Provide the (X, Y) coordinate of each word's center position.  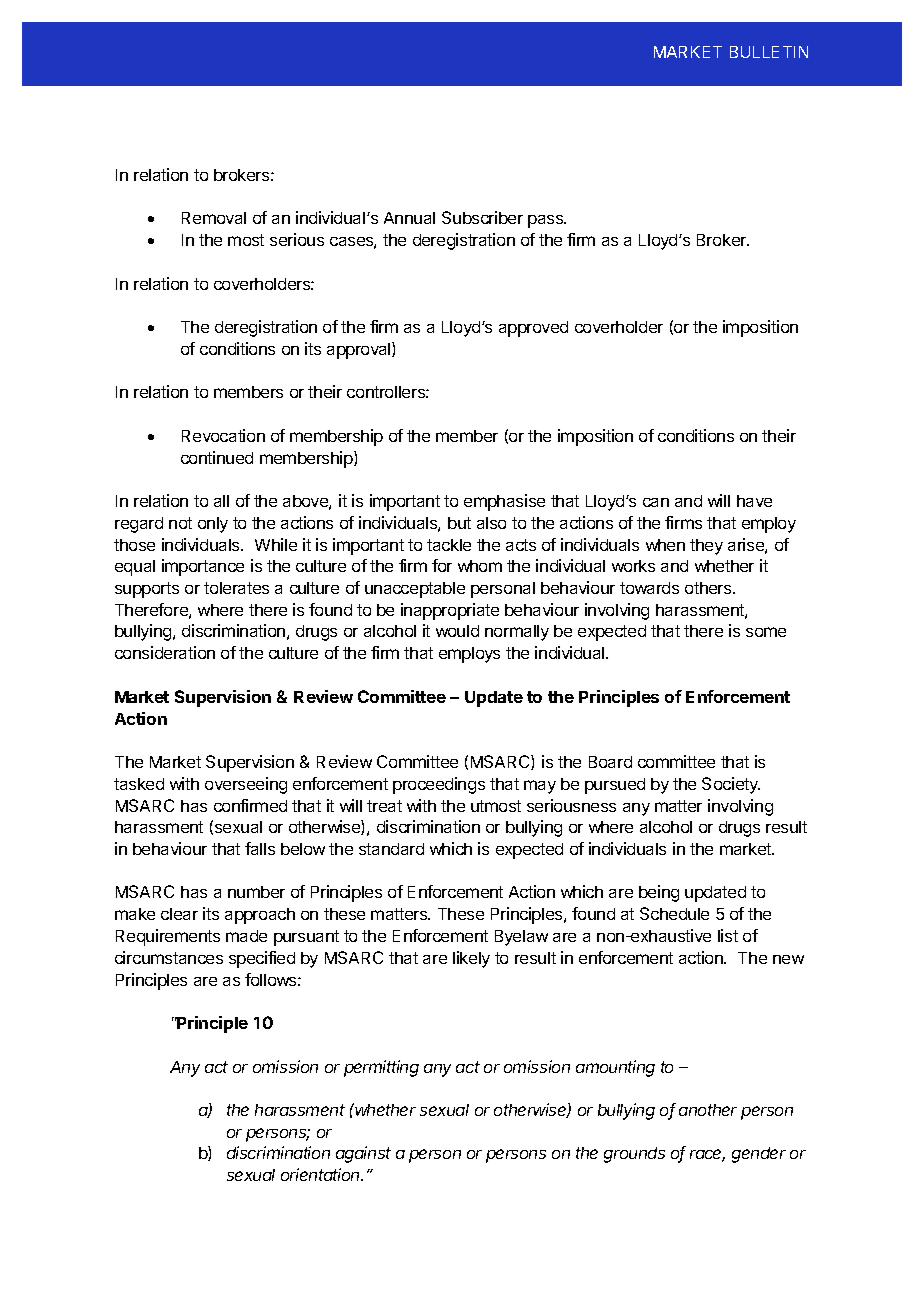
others (709, 588)
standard (391, 849)
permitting (381, 1068)
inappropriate (450, 611)
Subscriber (482, 217)
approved (533, 329)
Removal (214, 218)
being (659, 893)
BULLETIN (769, 52)
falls (260, 848)
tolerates (236, 588)
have (754, 501)
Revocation (223, 435)
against (363, 1154)
